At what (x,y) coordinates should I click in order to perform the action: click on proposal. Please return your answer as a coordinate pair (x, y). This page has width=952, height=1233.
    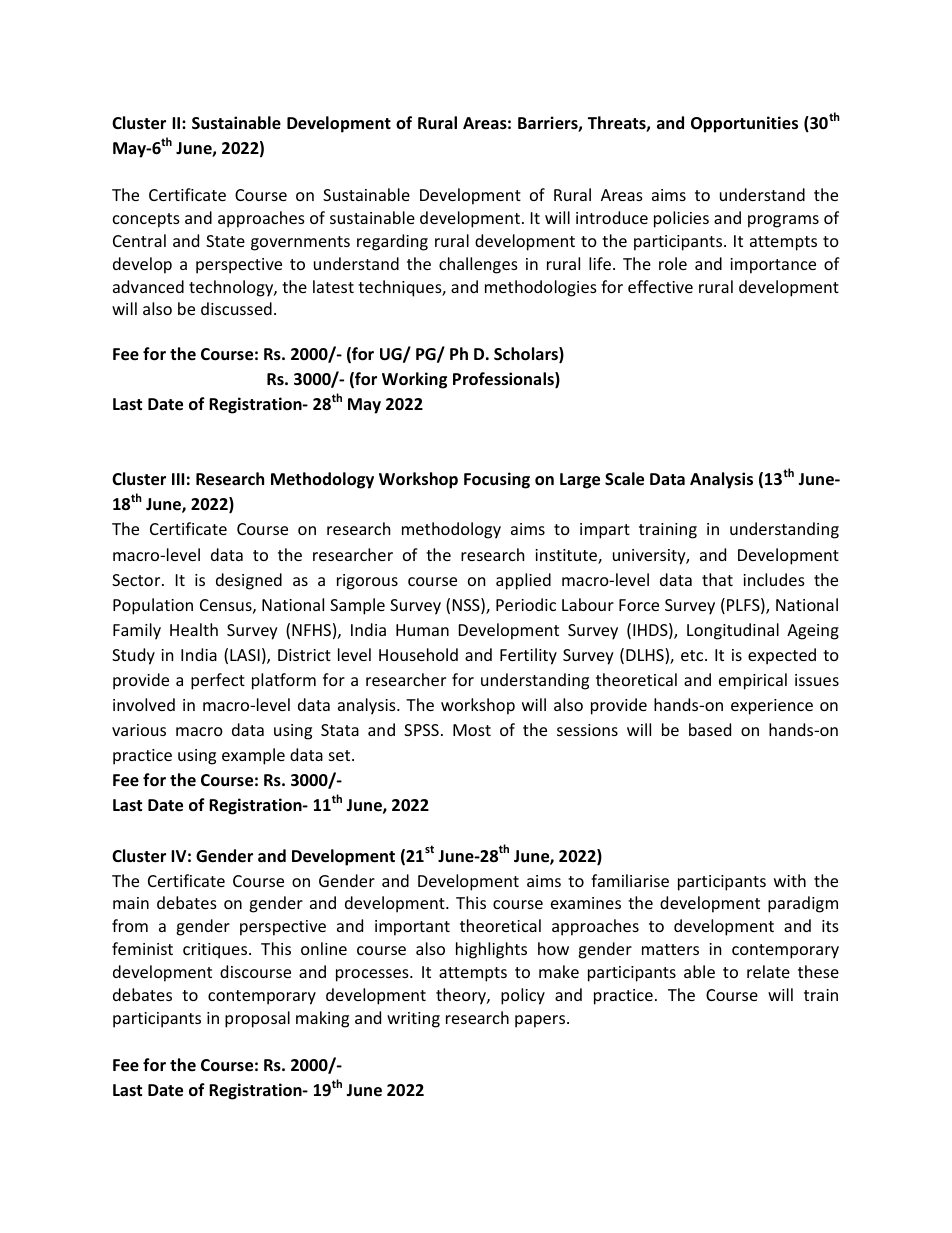
    Looking at the image, I should click on (257, 1019).
